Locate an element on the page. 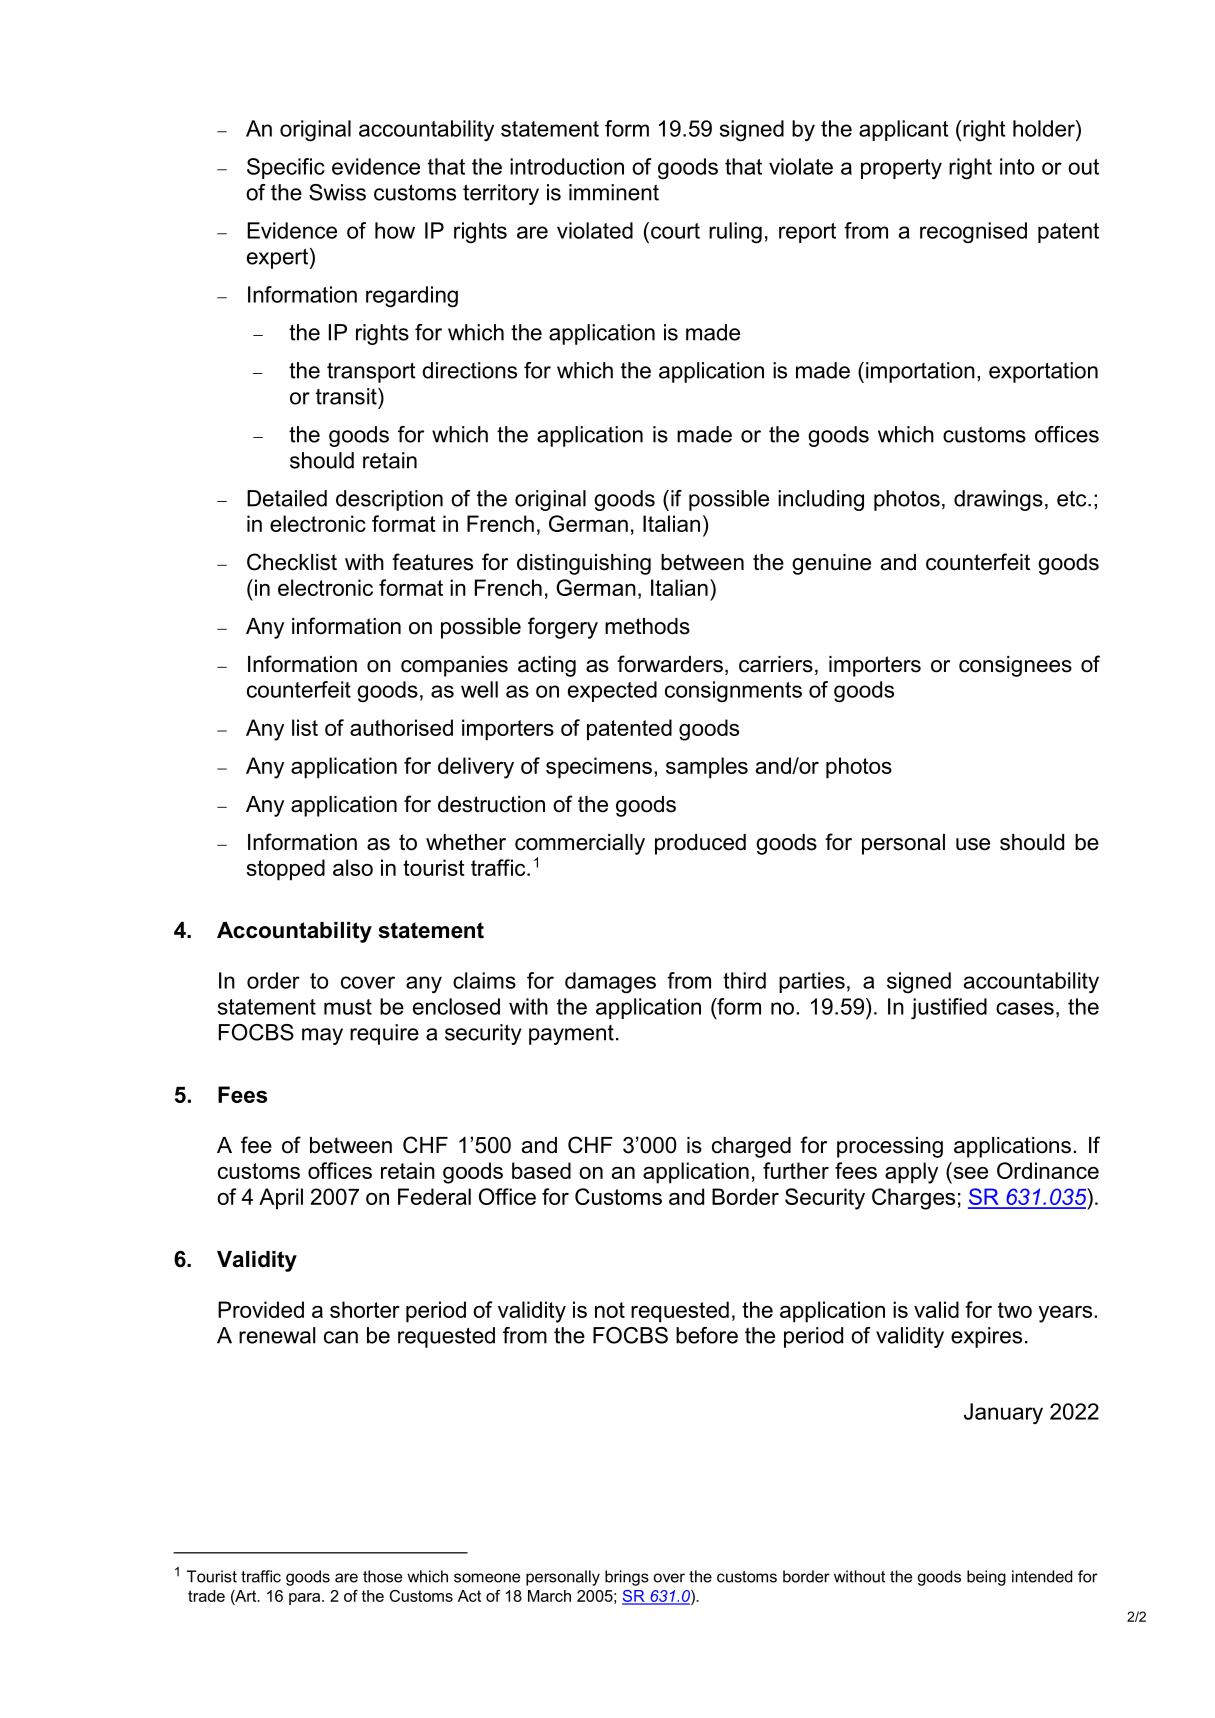  Specific is located at coordinates (286, 168).
